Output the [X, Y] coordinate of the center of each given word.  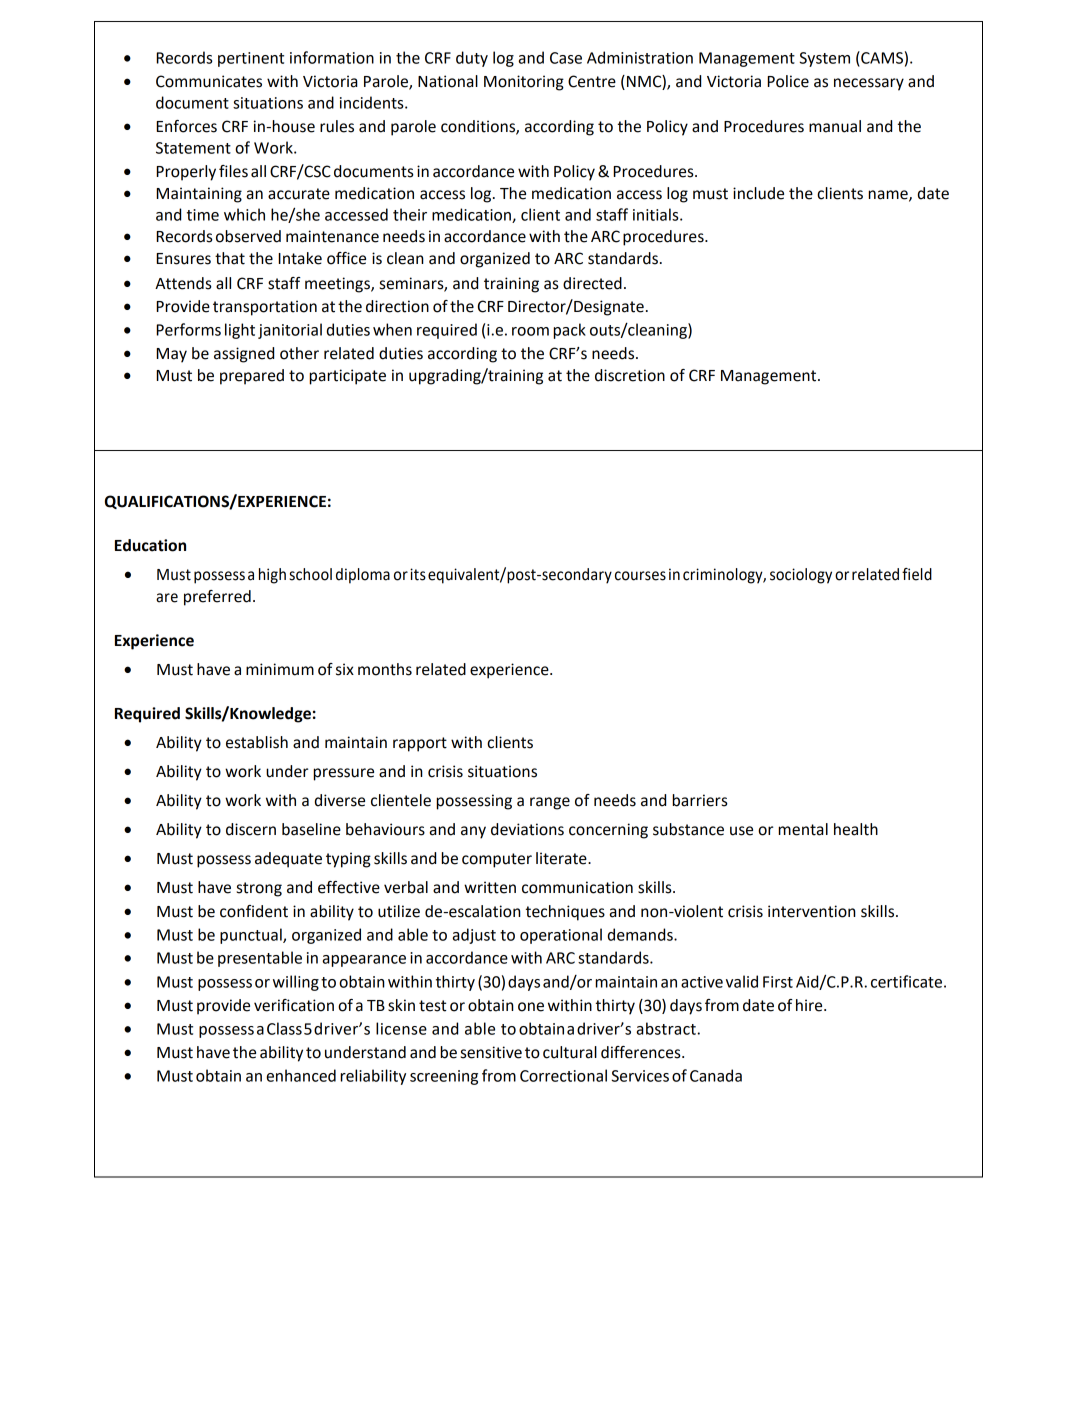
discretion [630, 375]
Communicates [209, 81]
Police [788, 81]
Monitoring [524, 83]
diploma [363, 576]
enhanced [301, 1075]
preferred [217, 598]
